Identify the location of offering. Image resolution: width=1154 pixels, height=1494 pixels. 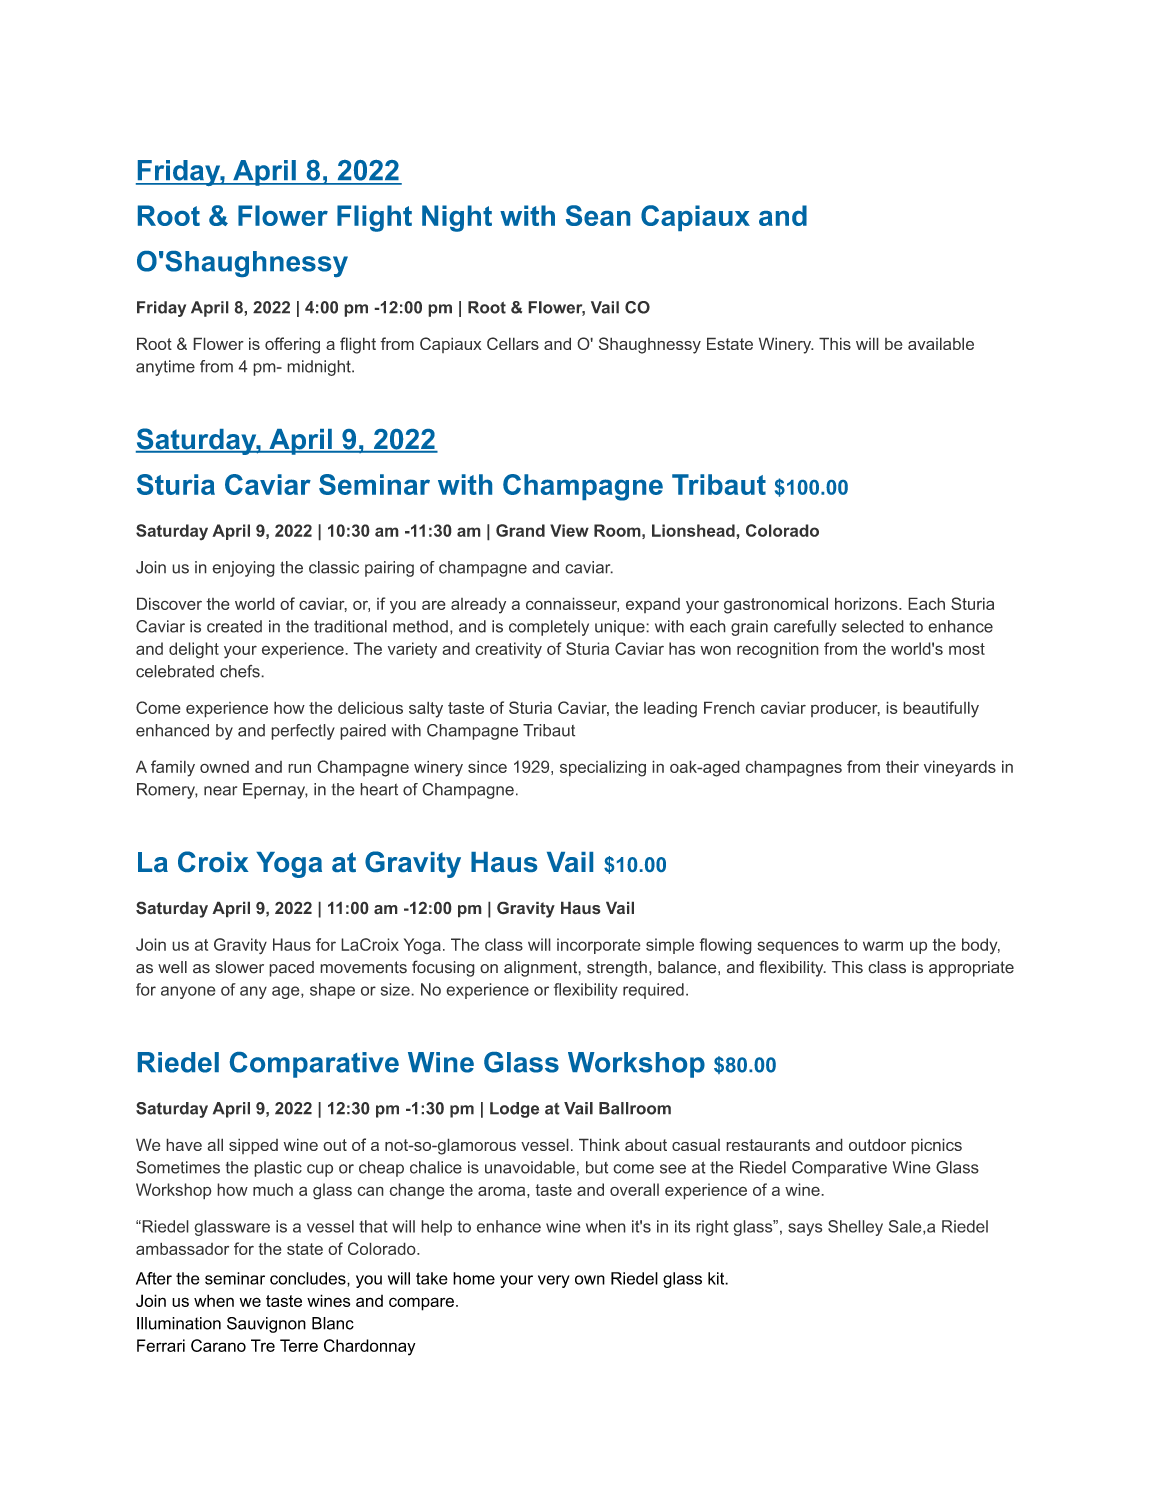
(292, 345).
